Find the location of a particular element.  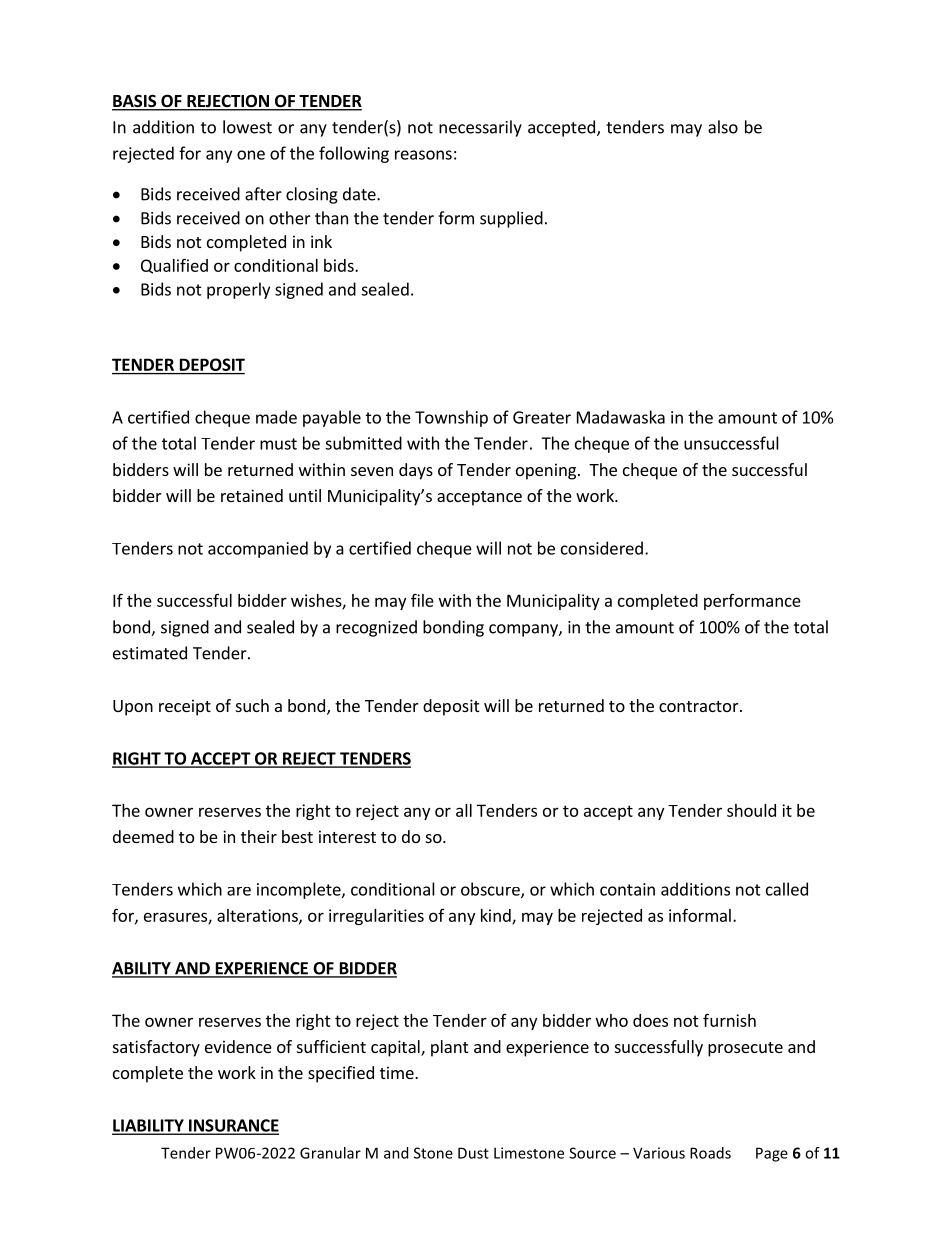

contractor is located at coordinates (700, 706).
